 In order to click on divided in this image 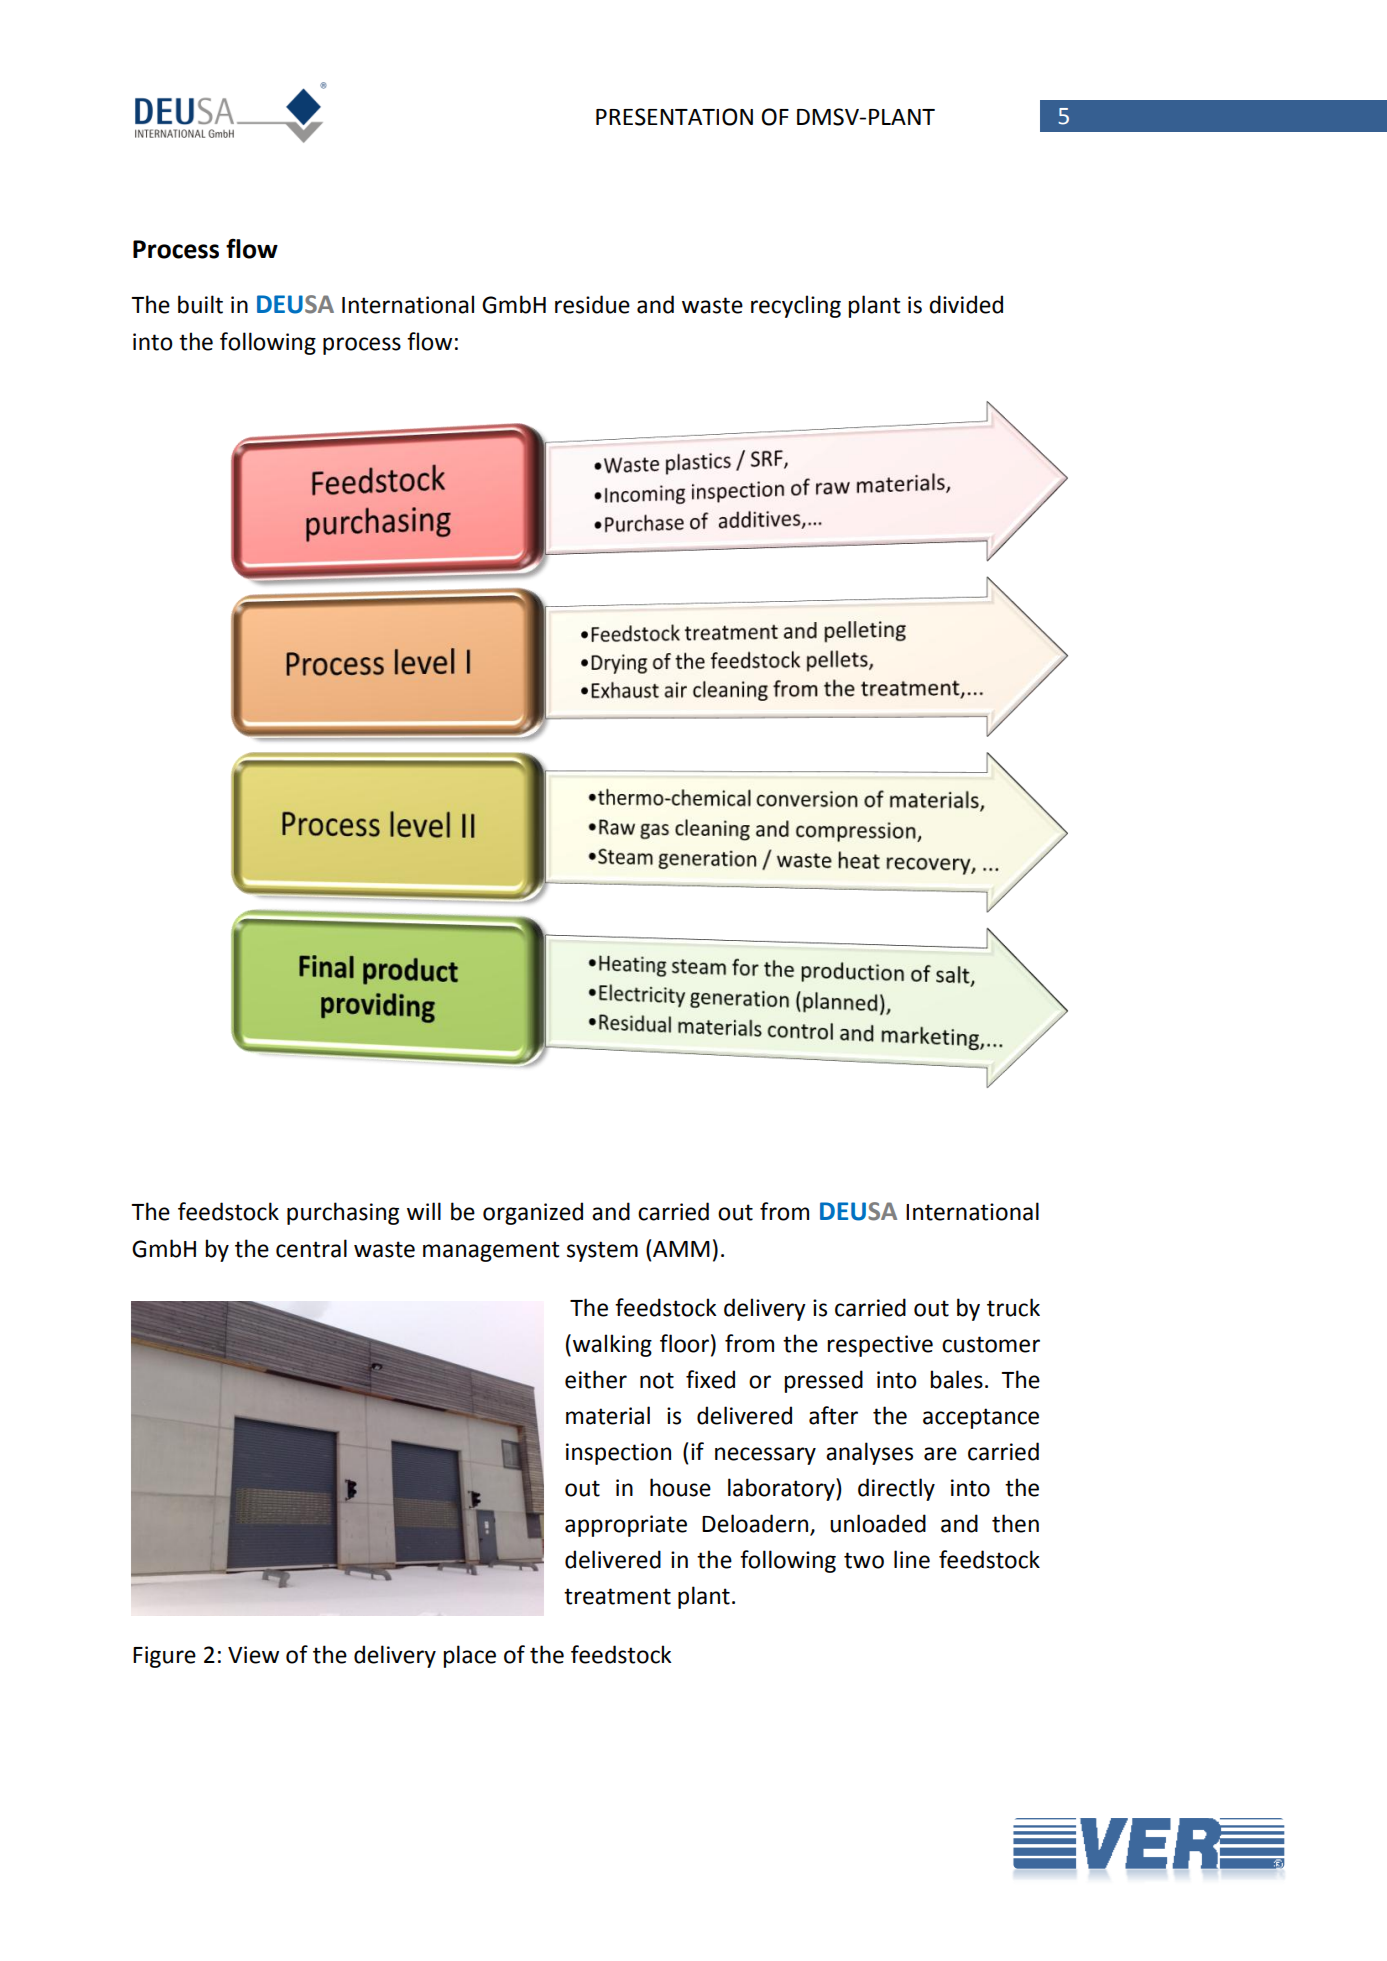, I will do `click(966, 304)`.
